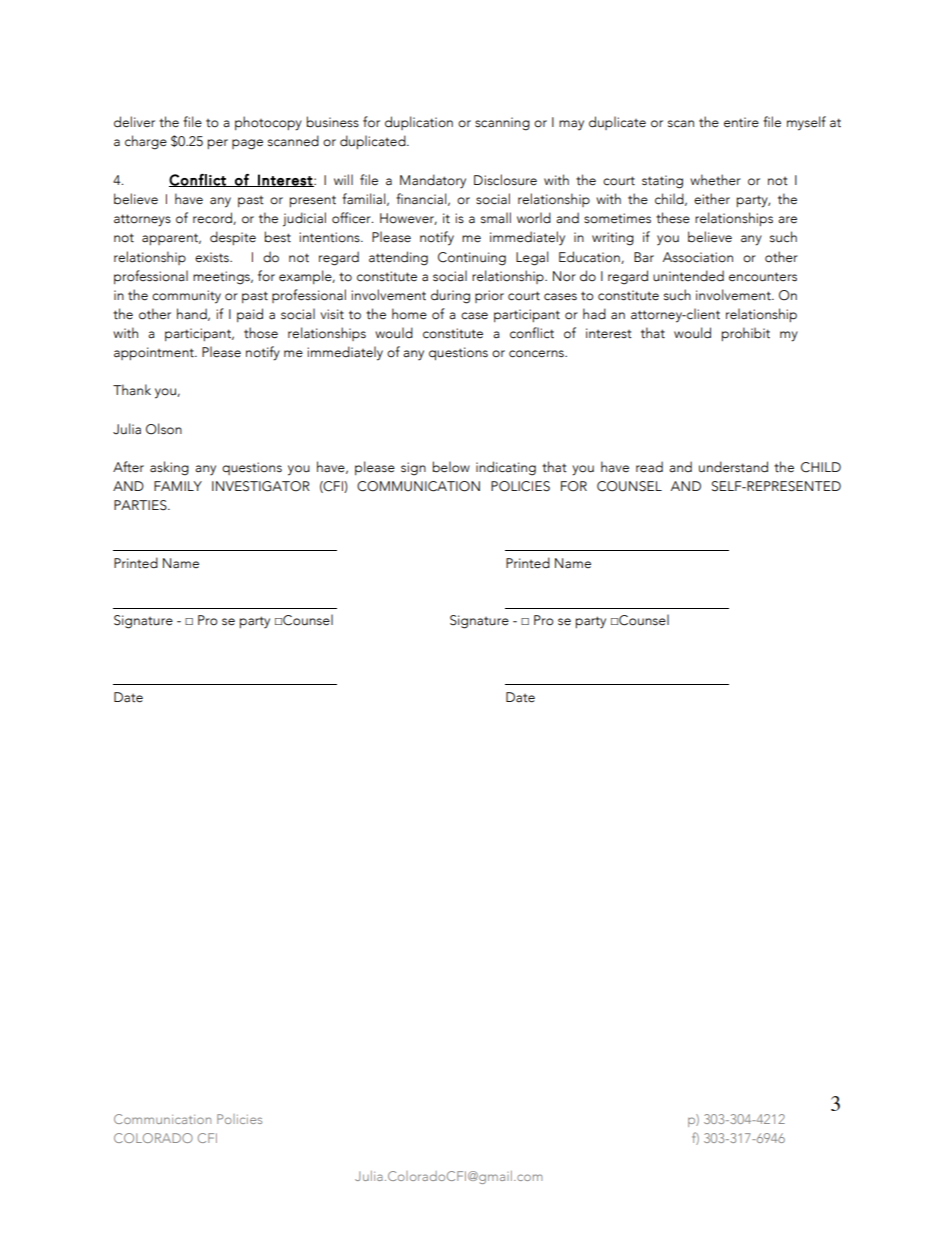 The image size is (952, 1233). Describe the element at coordinates (649, 467) in the screenshot. I see `read` at that location.
